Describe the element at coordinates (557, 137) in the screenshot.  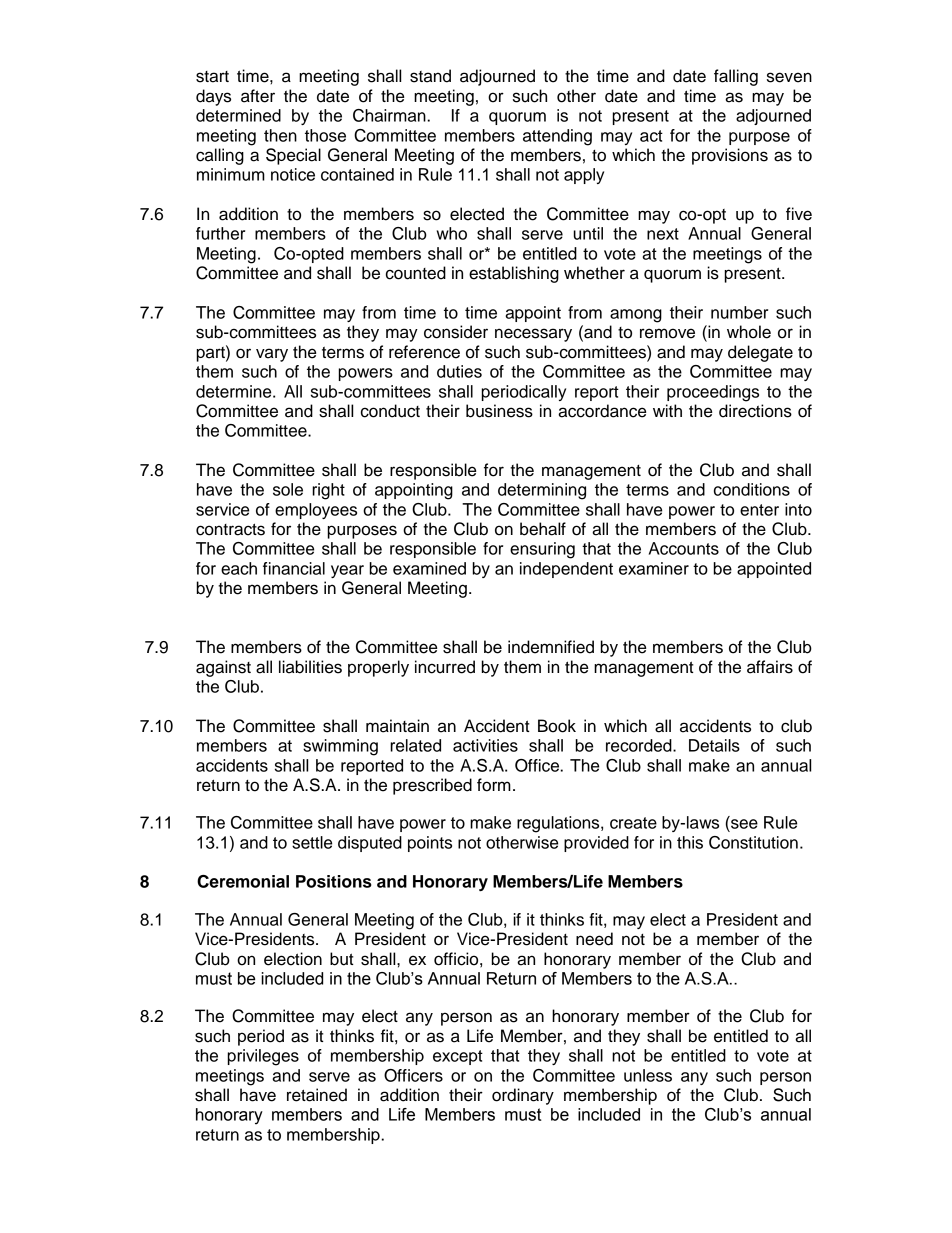
I see `attending` at that location.
